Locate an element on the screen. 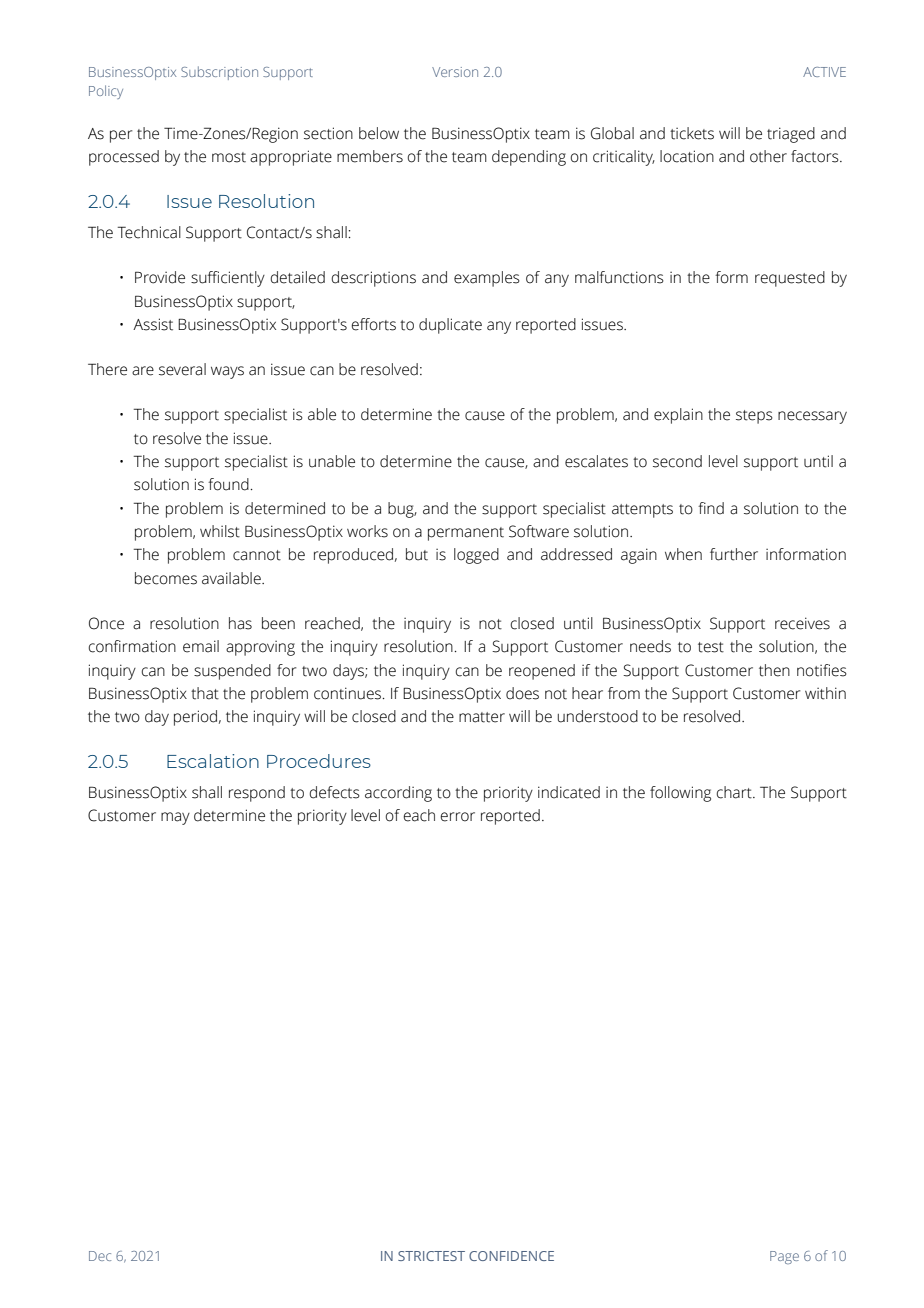 The width and height of the screenshot is (924, 1308). following is located at coordinates (680, 794).
